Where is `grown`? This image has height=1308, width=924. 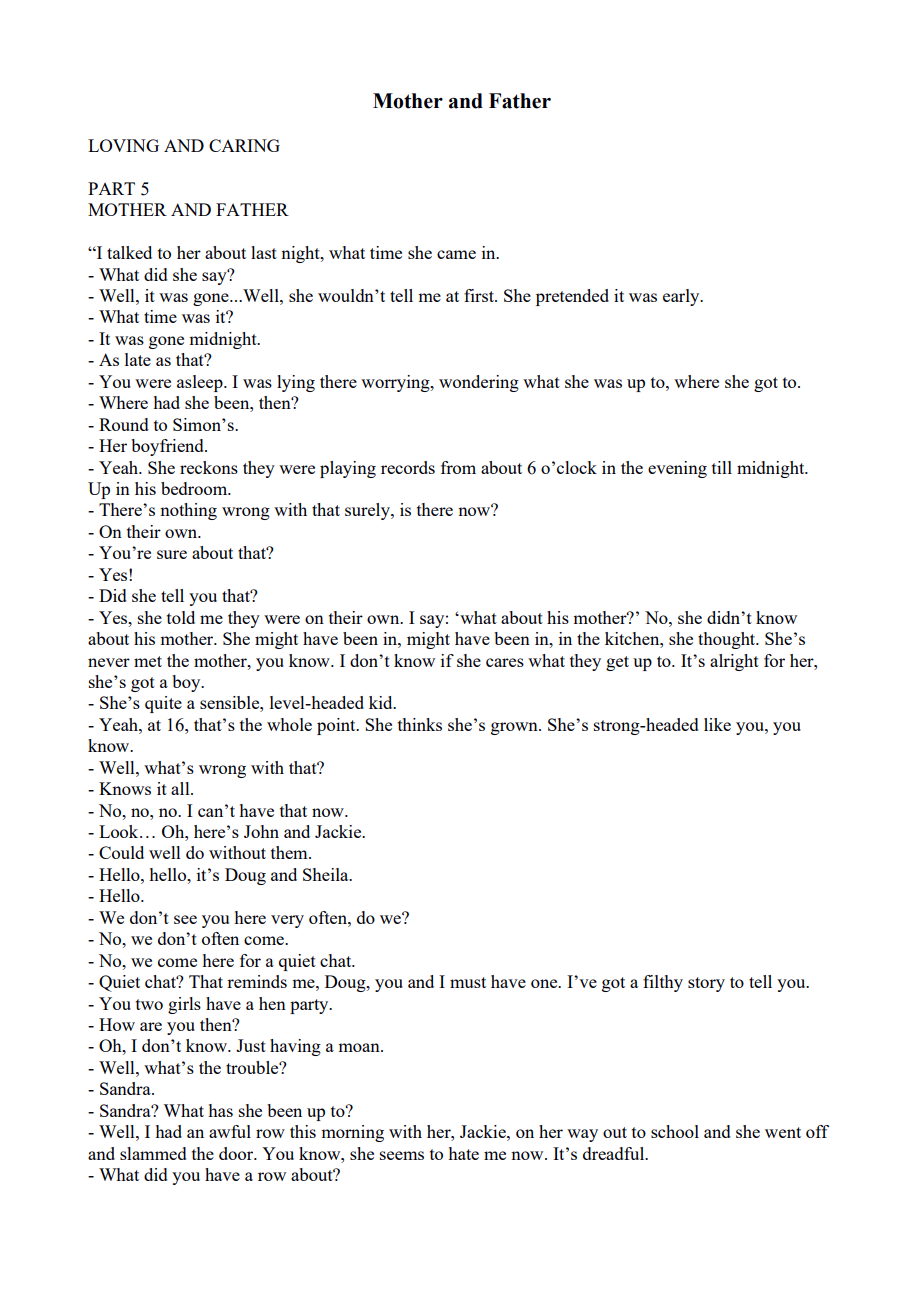 grown is located at coordinates (515, 728).
